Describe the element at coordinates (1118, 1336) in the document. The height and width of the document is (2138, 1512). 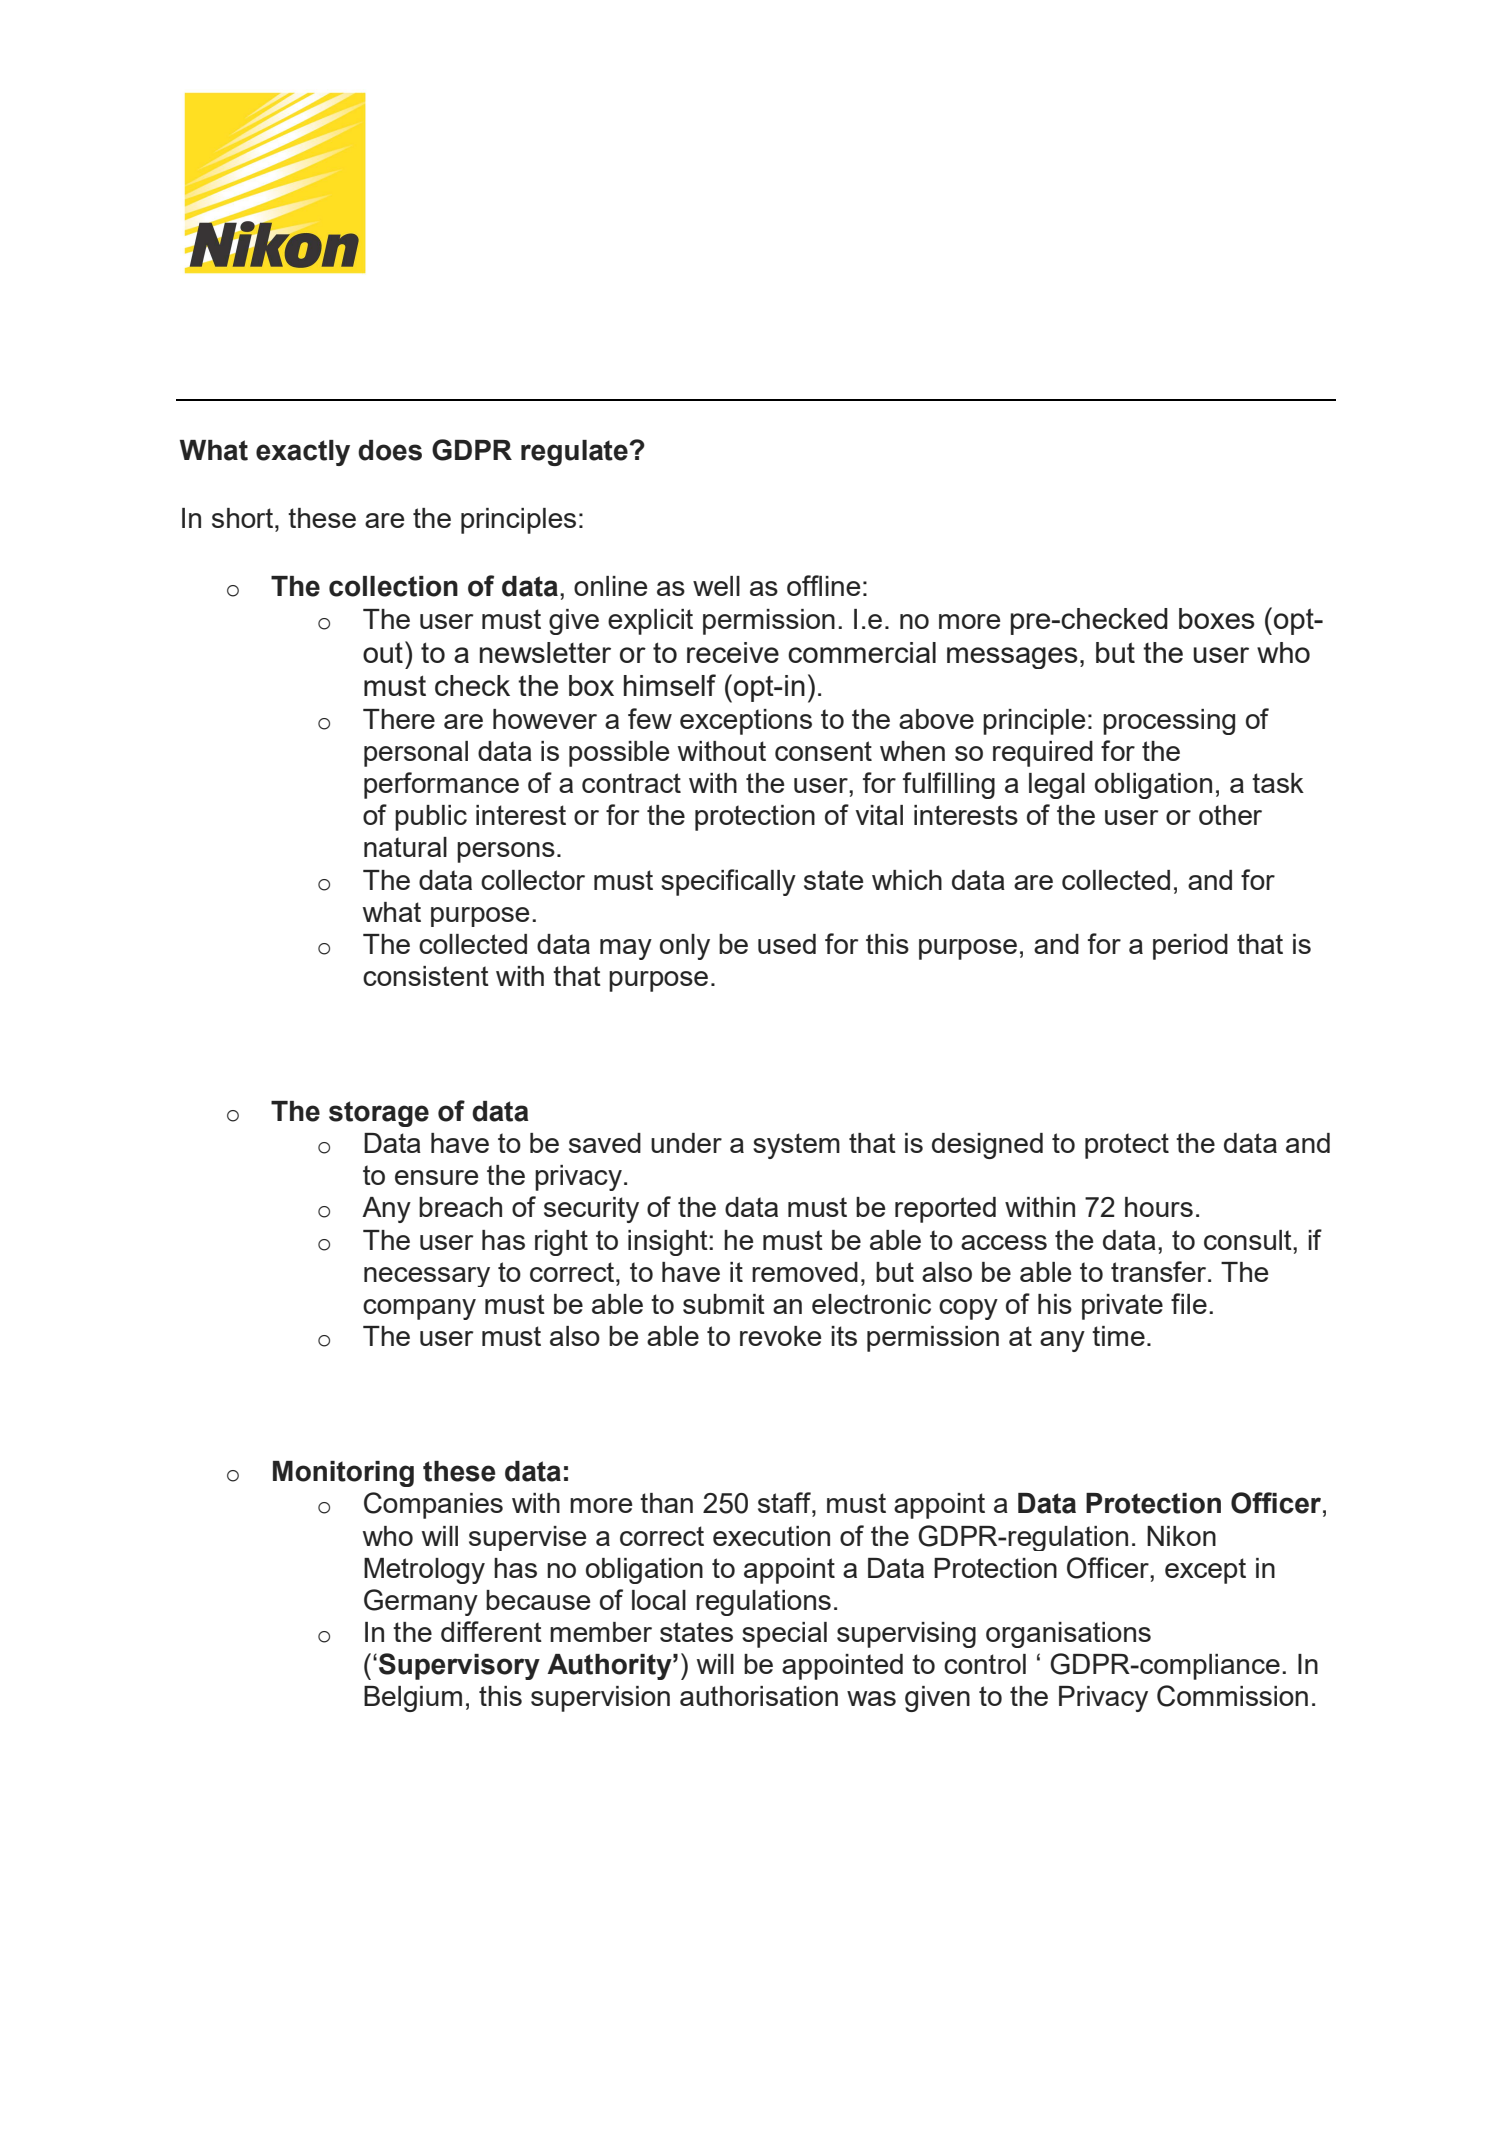
I see `time` at that location.
